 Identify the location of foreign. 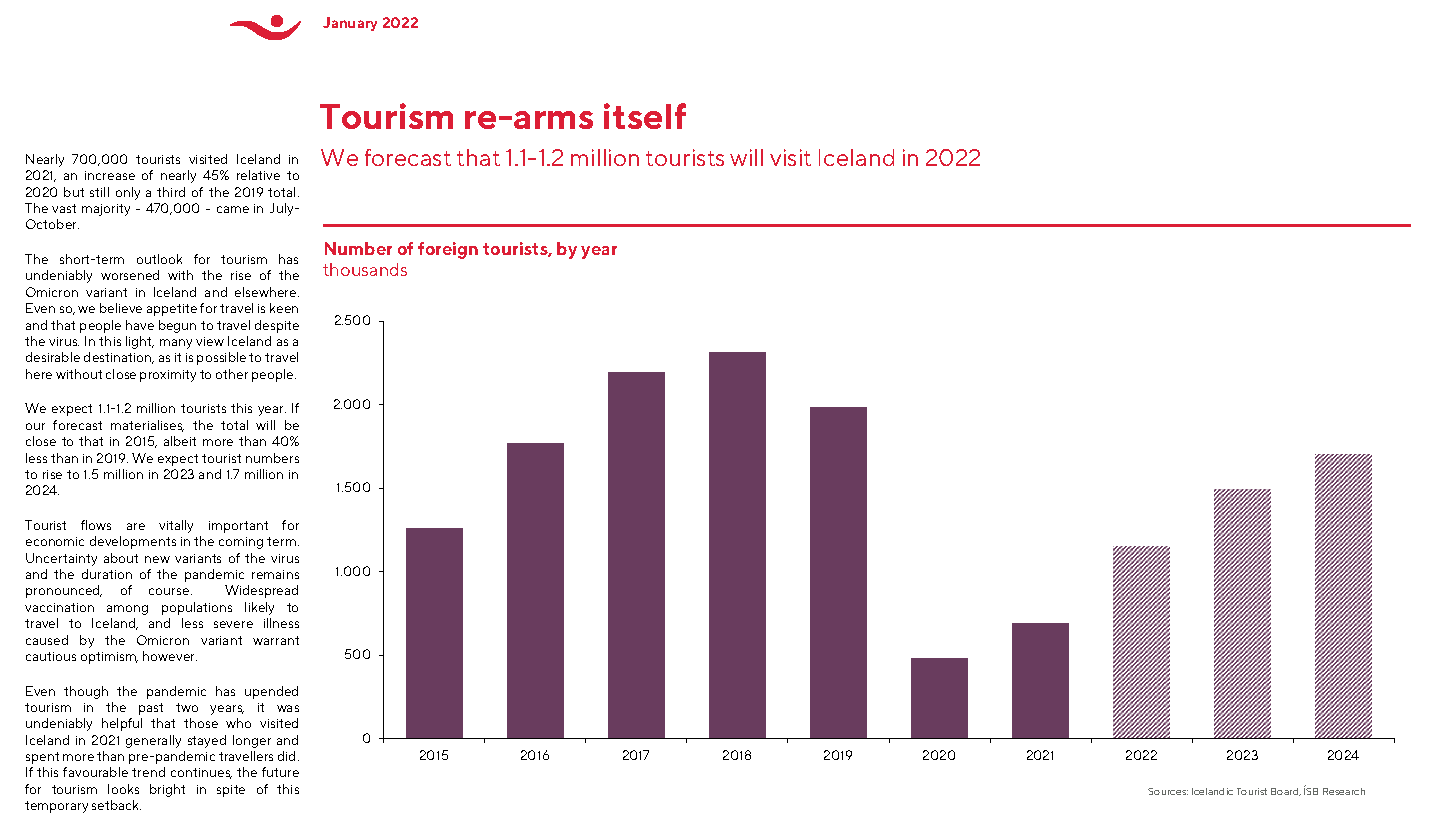
(448, 250).
